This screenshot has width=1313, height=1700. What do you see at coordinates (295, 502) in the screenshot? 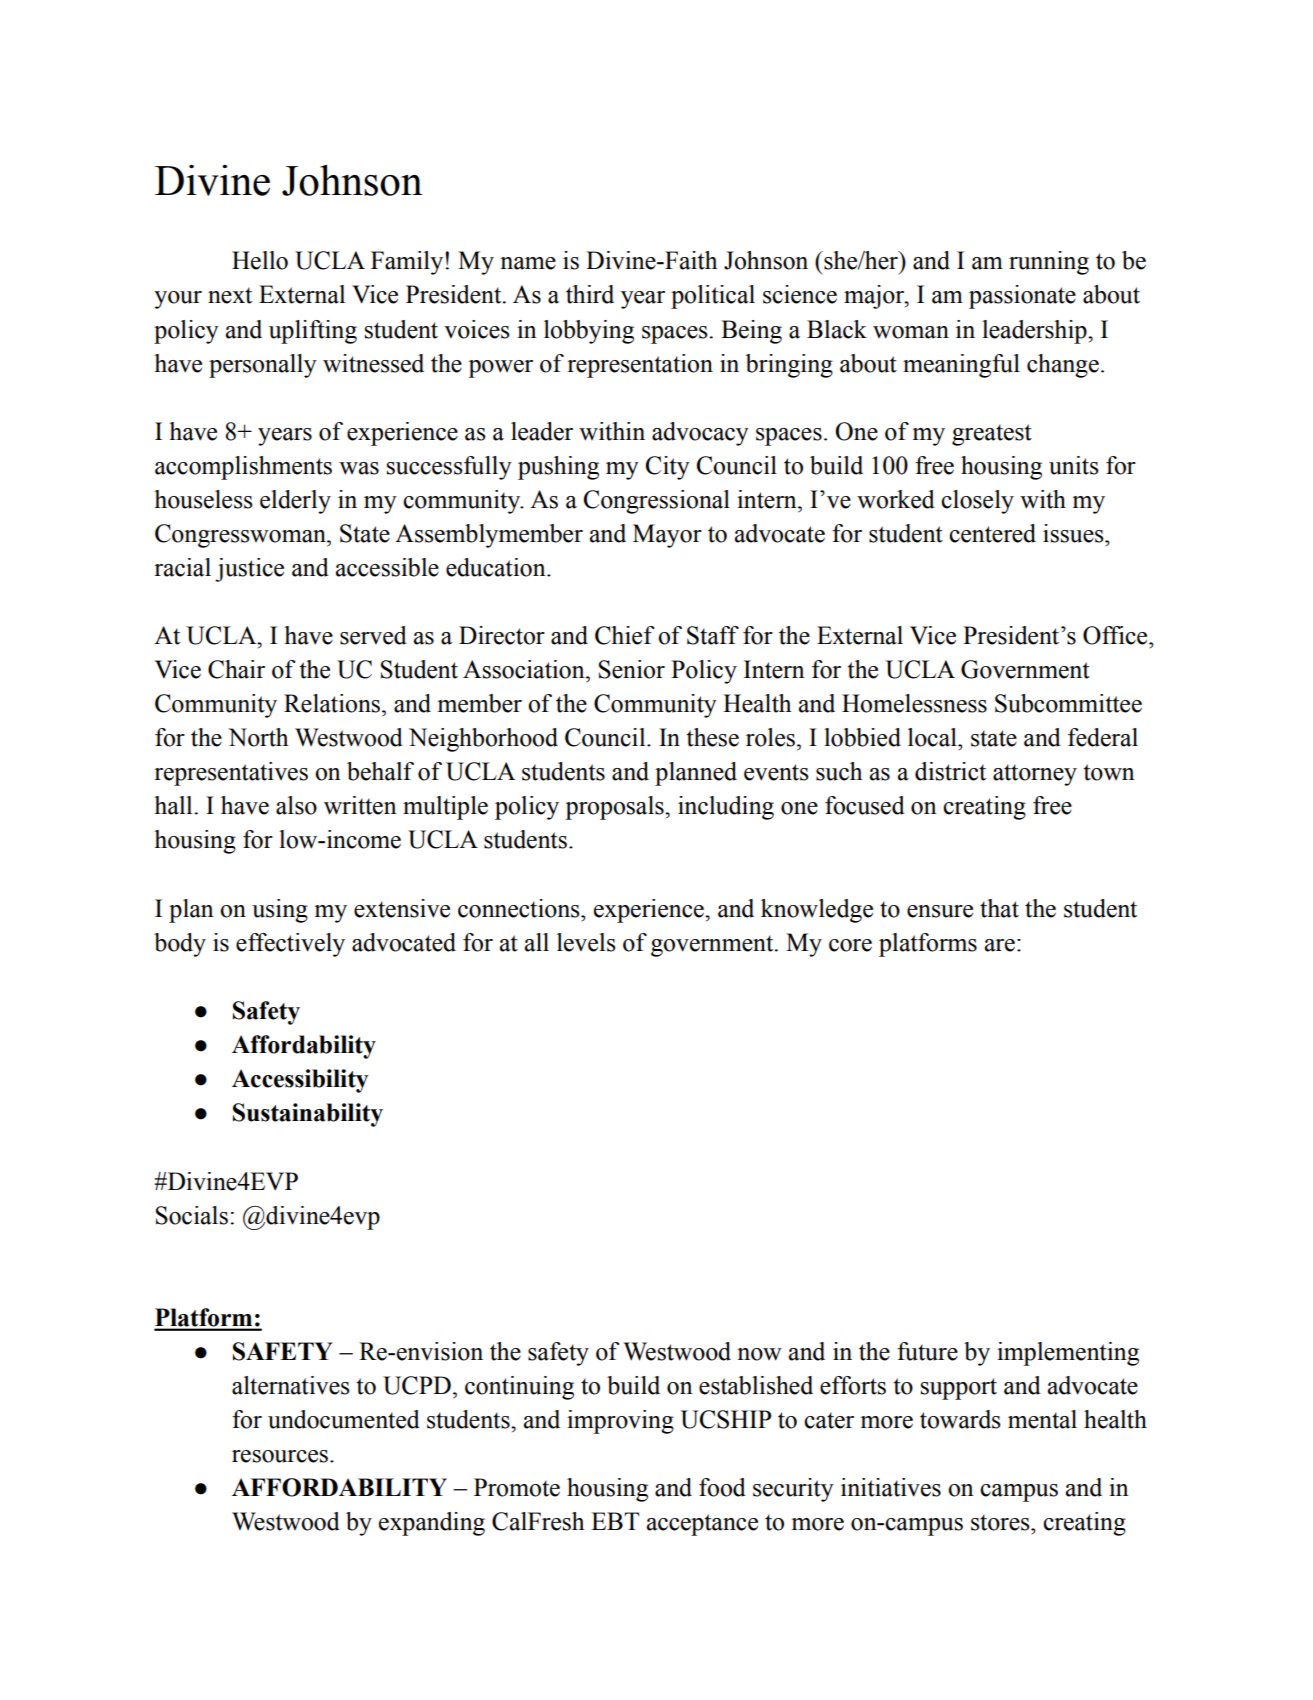
I see `elderly` at bounding box center [295, 502].
